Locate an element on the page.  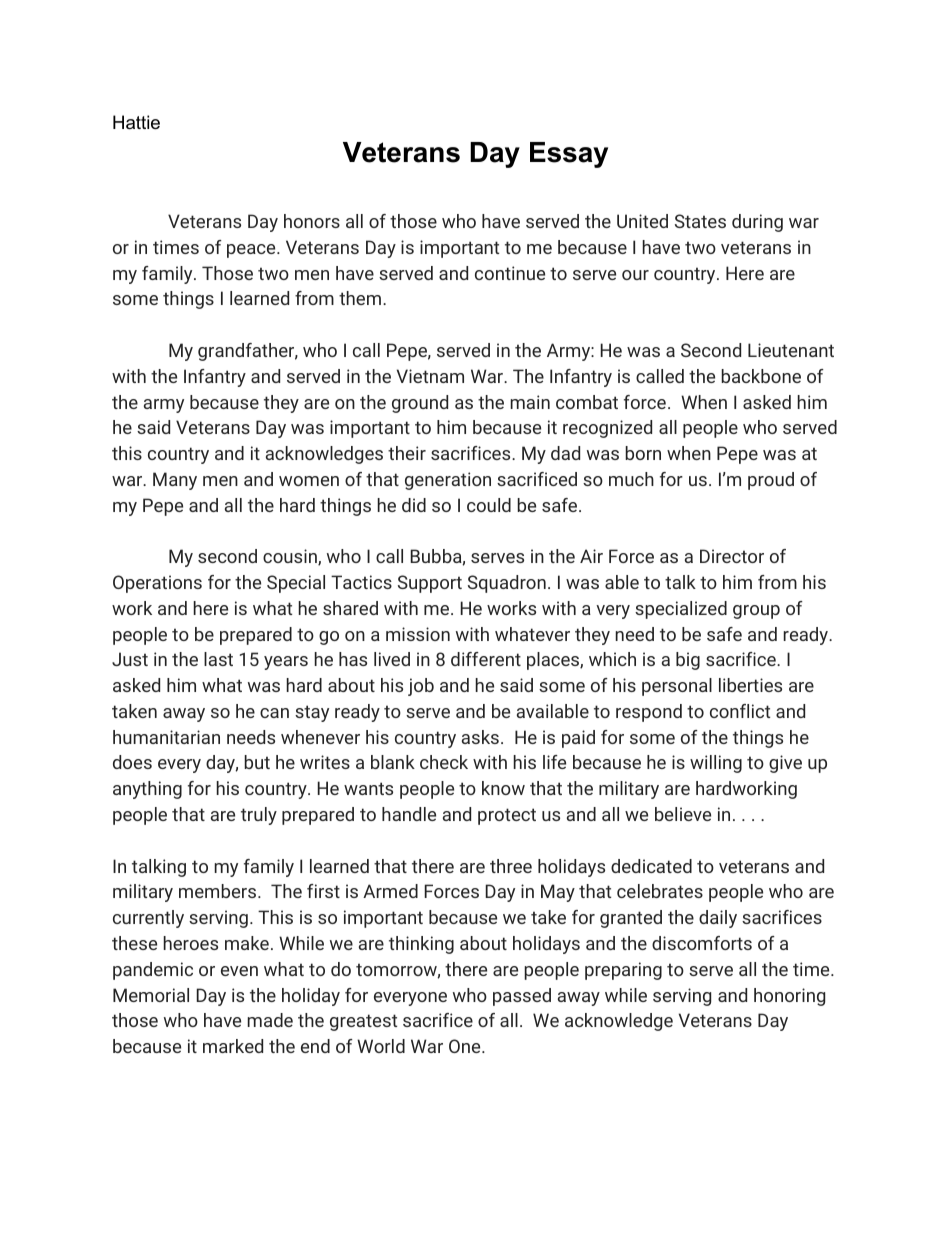
marked is located at coordinates (233, 1046).
